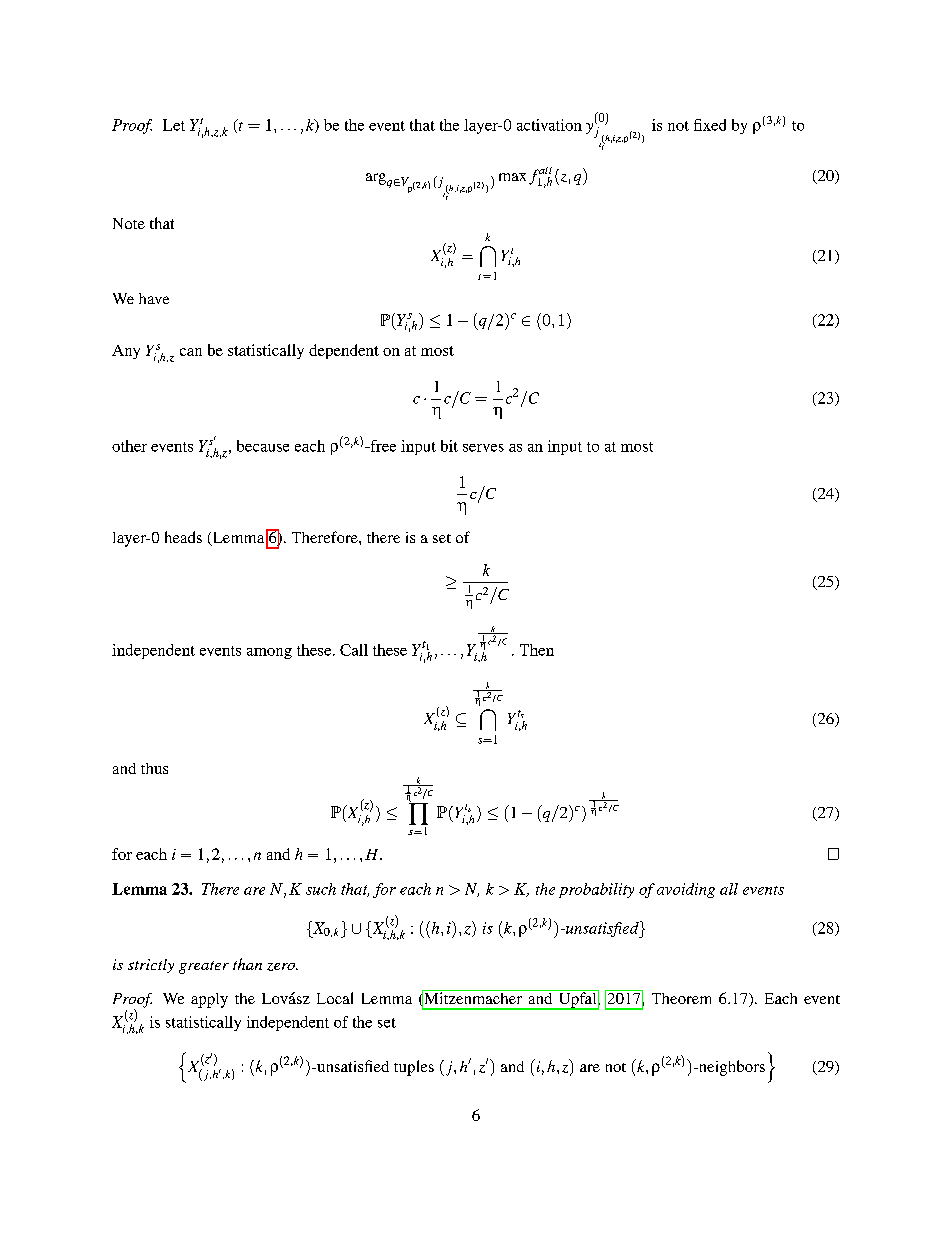  I want to click on max, so click(512, 177).
